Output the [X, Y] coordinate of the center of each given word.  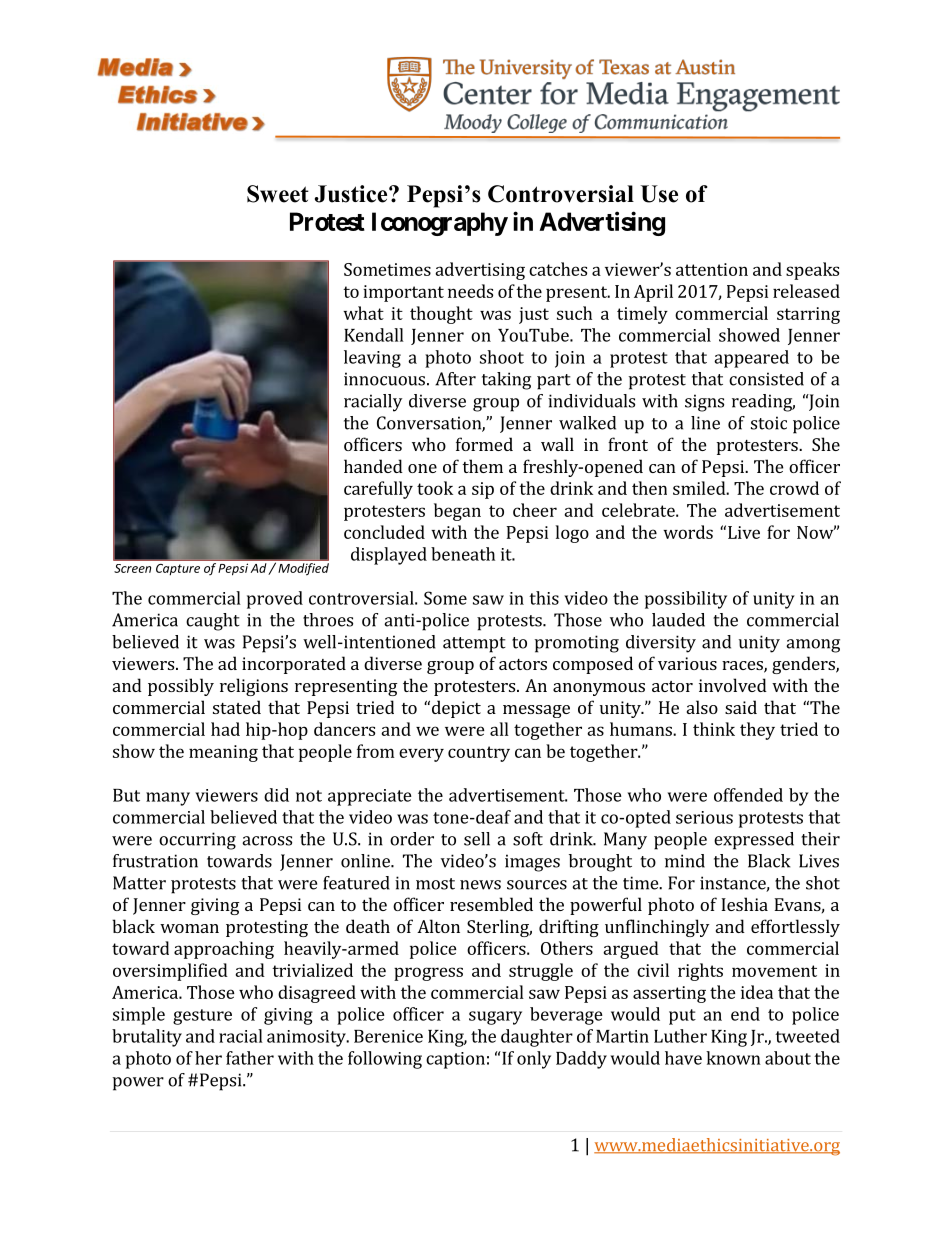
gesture [202, 1017]
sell [477, 839]
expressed [754, 841]
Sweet [278, 194]
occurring [197, 841]
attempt [474, 645]
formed [484, 444]
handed [373, 466]
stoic [769, 423]
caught [213, 622]
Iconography [440, 224]
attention [712, 269]
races [743, 667]
